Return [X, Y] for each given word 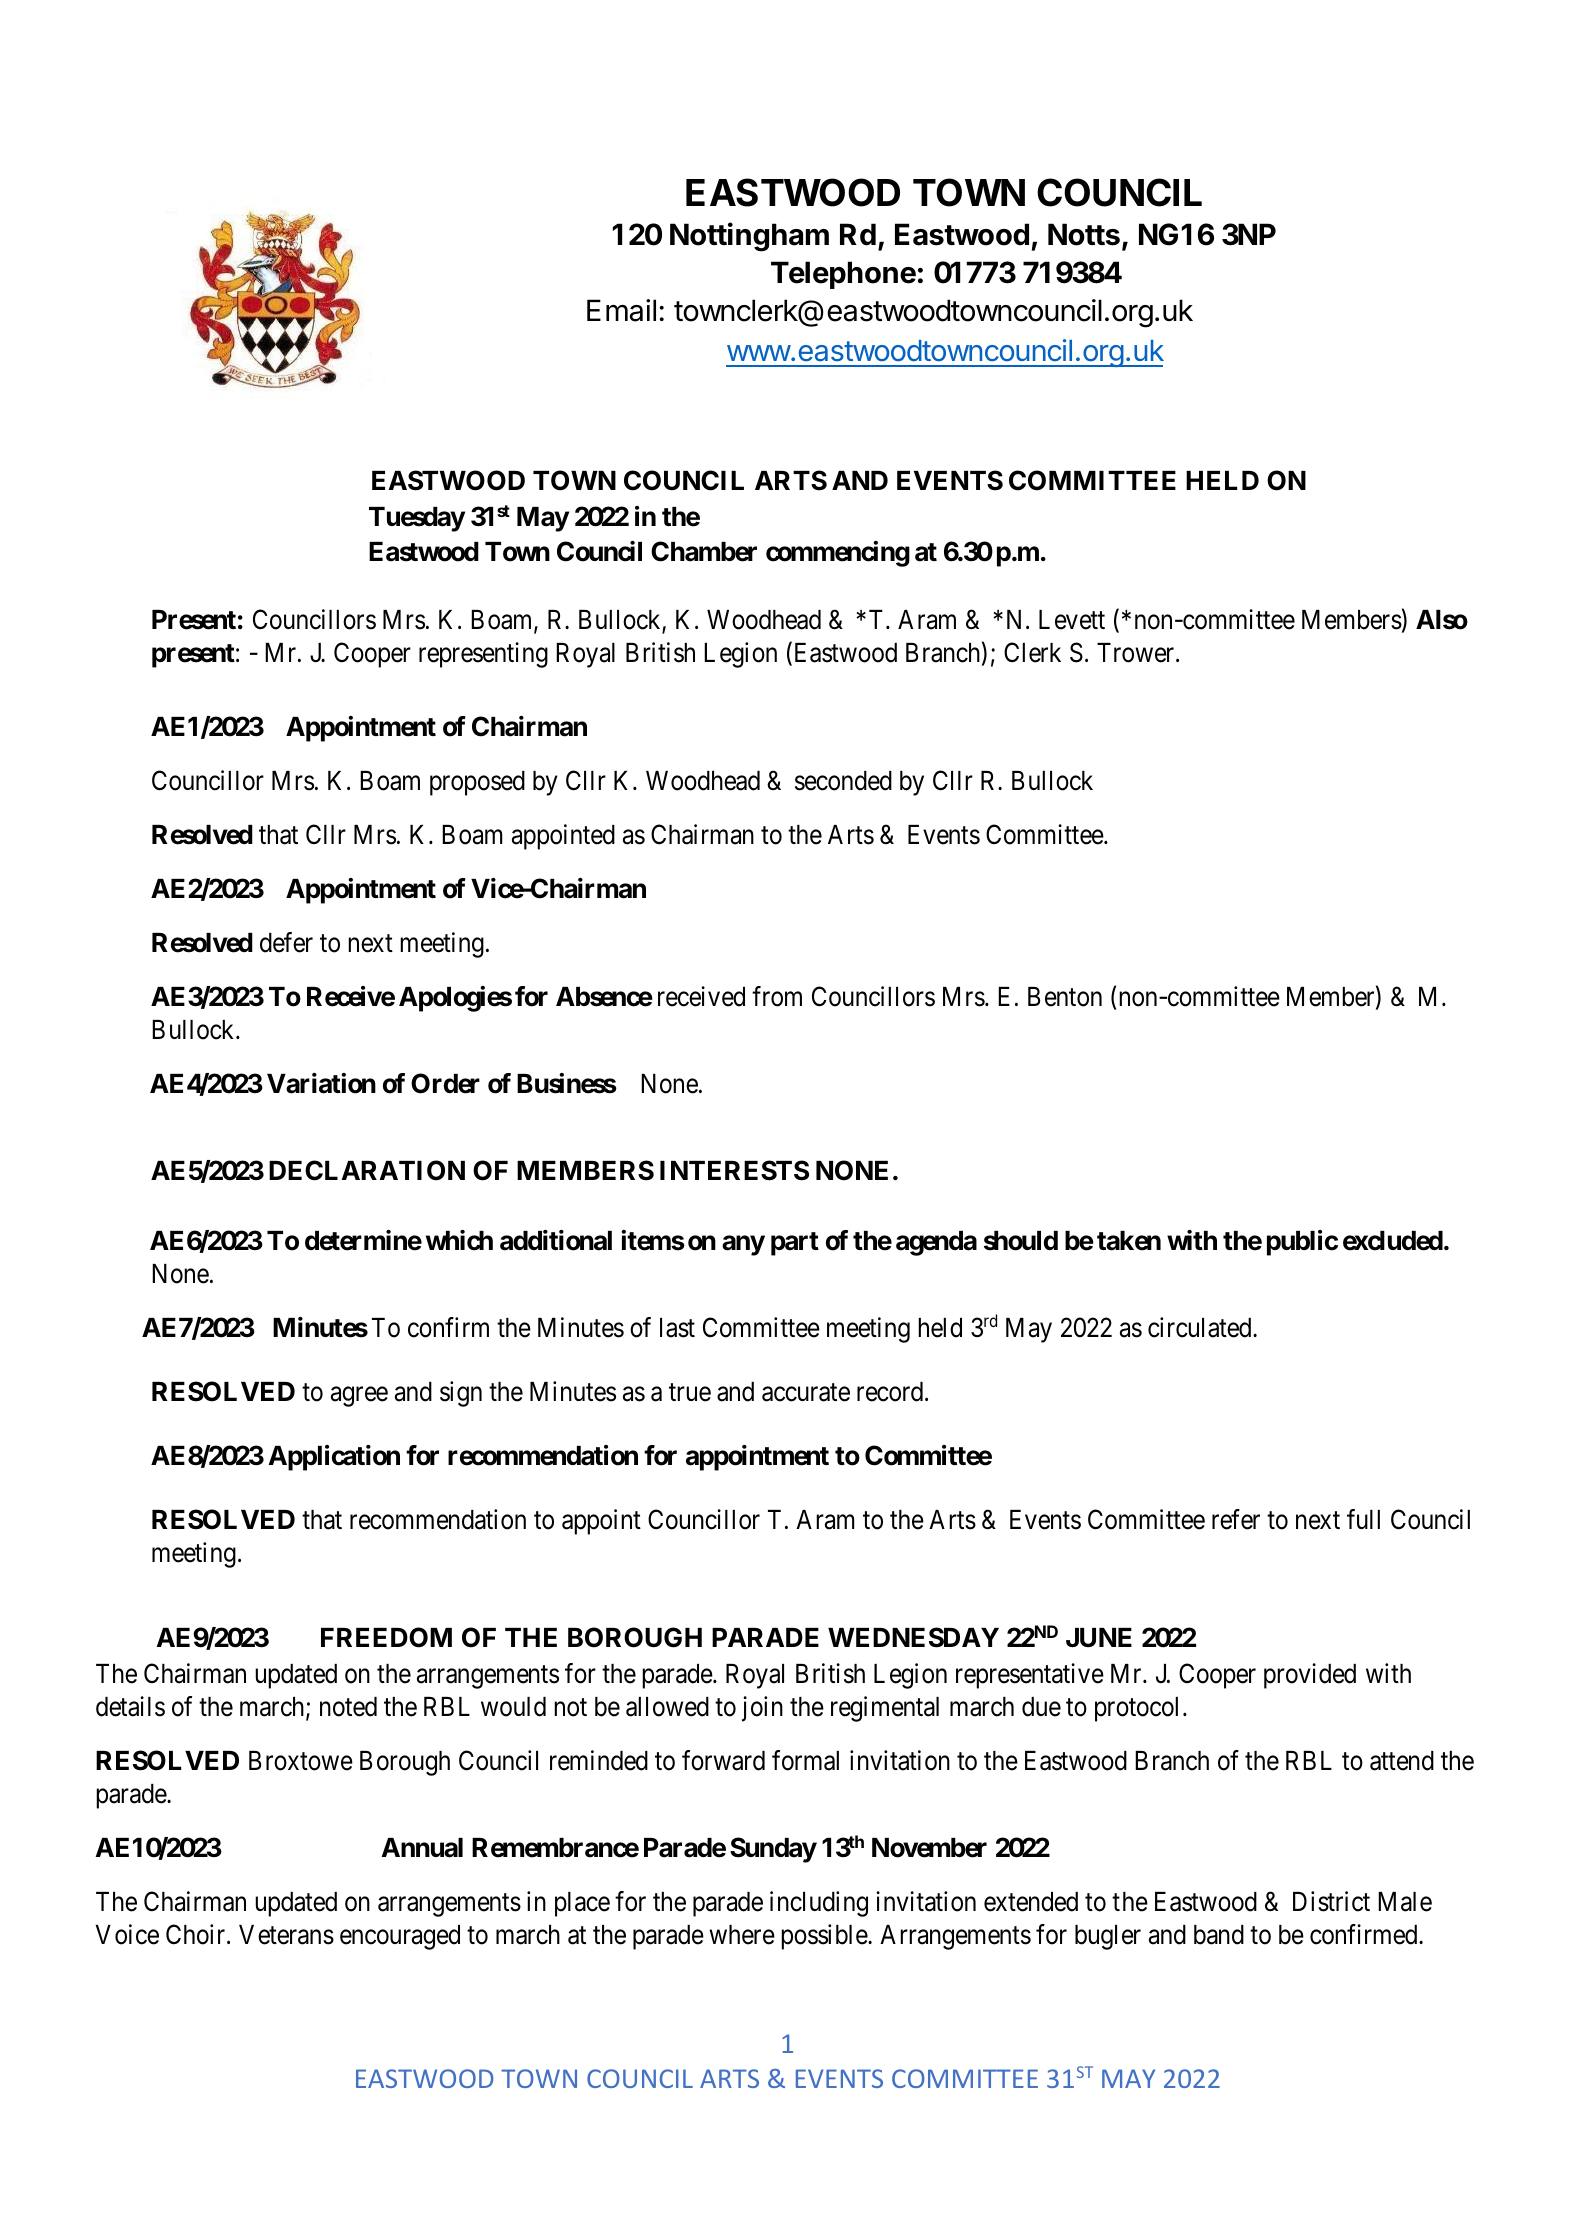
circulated [1201, 1327]
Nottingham [749, 237]
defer [286, 942]
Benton [1065, 997]
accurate [806, 1393]
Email [621, 310]
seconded [843, 781]
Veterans [286, 1935]
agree [359, 1397]
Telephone [843, 275]
